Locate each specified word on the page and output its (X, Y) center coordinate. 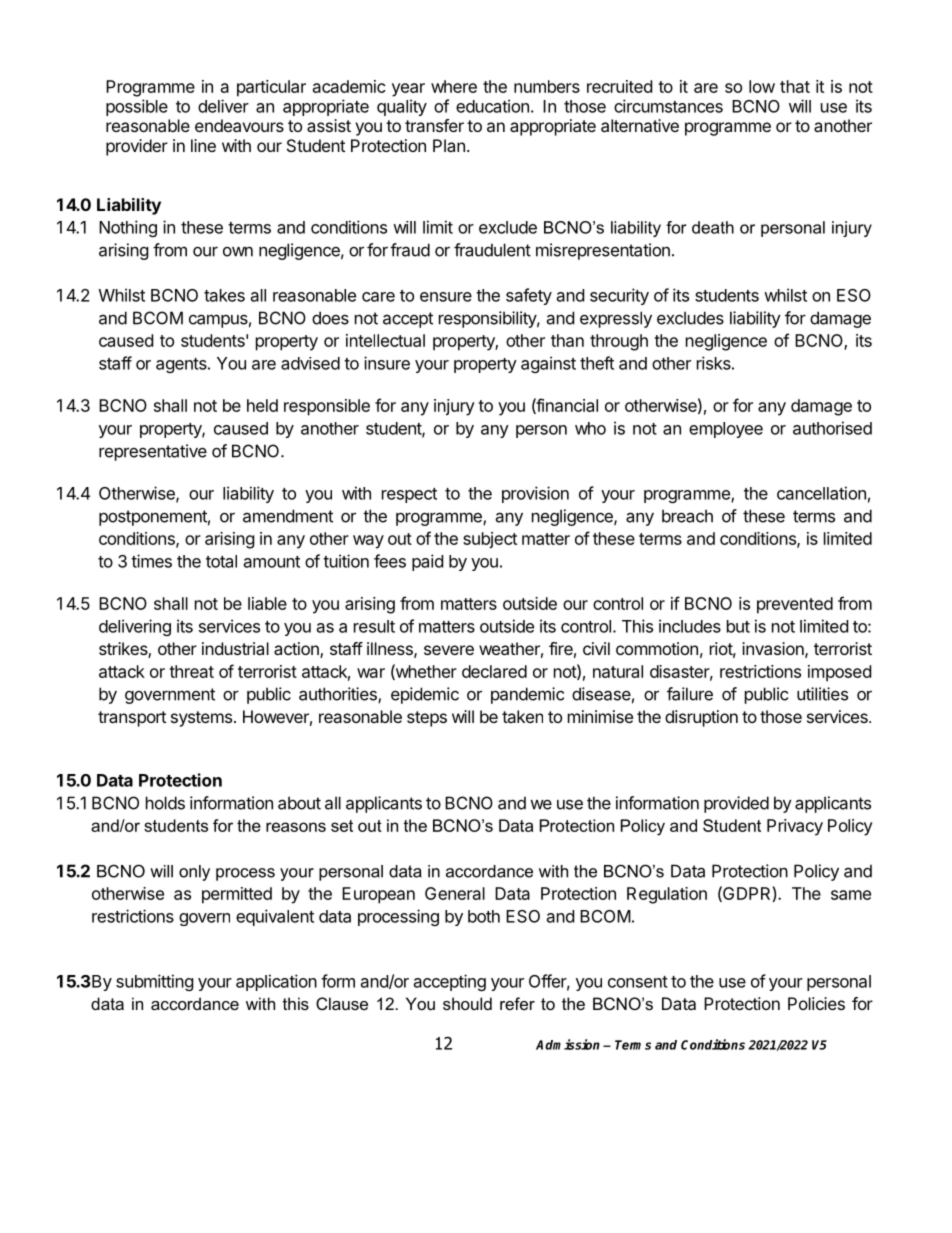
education (492, 106)
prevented (795, 605)
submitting (155, 982)
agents (182, 365)
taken (522, 716)
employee (726, 430)
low (762, 86)
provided (736, 804)
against (548, 364)
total (221, 561)
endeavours (239, 125)
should (467, 1003)
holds (165, 803)
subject (490, 540)
